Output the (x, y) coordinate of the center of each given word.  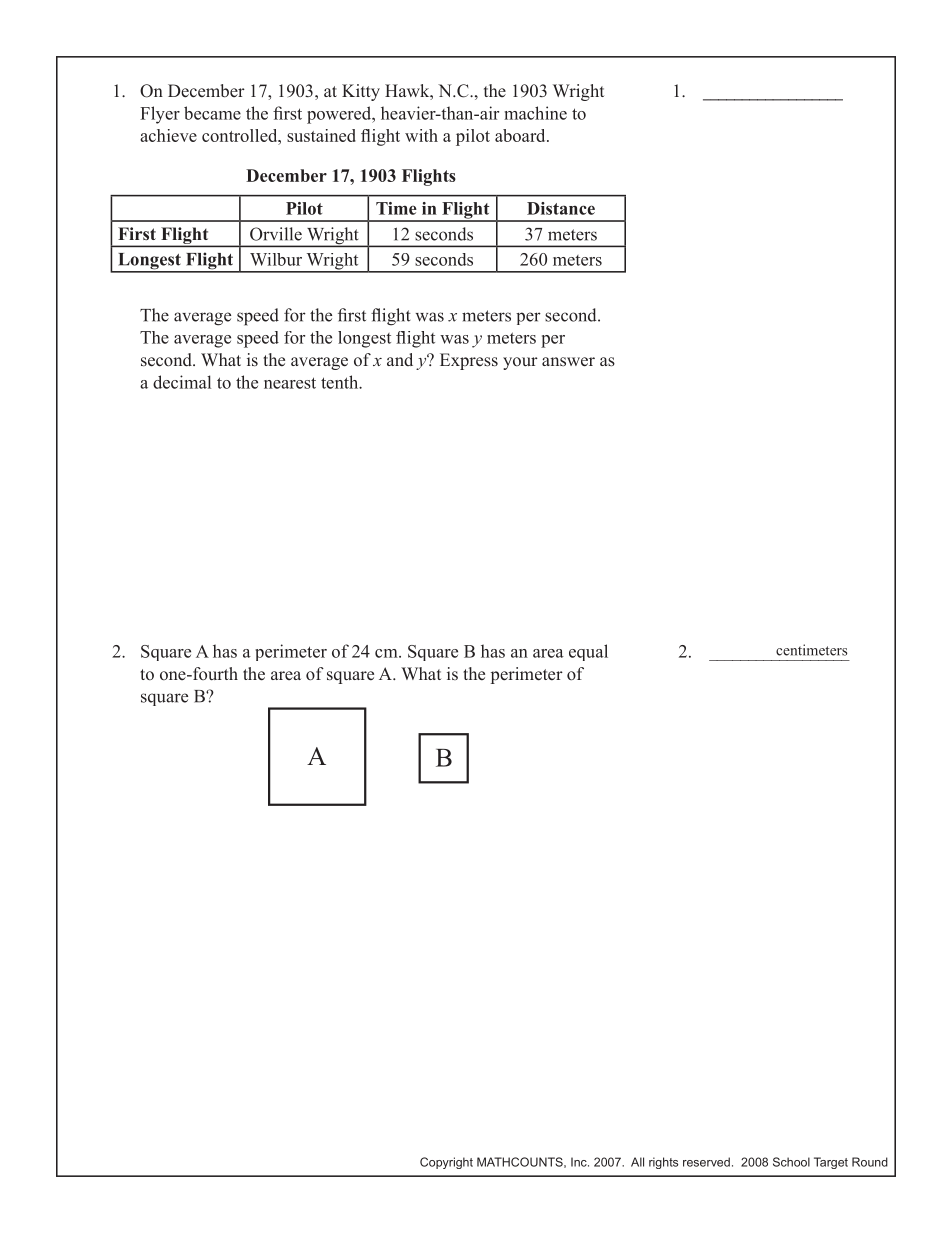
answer (568, 362)
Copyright (446, 1163)
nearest (290, 383)
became (212, 113)
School (791, 1162)
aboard (521, 135)
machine (535, 113)
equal (588, 652)
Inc (580, 1162)
